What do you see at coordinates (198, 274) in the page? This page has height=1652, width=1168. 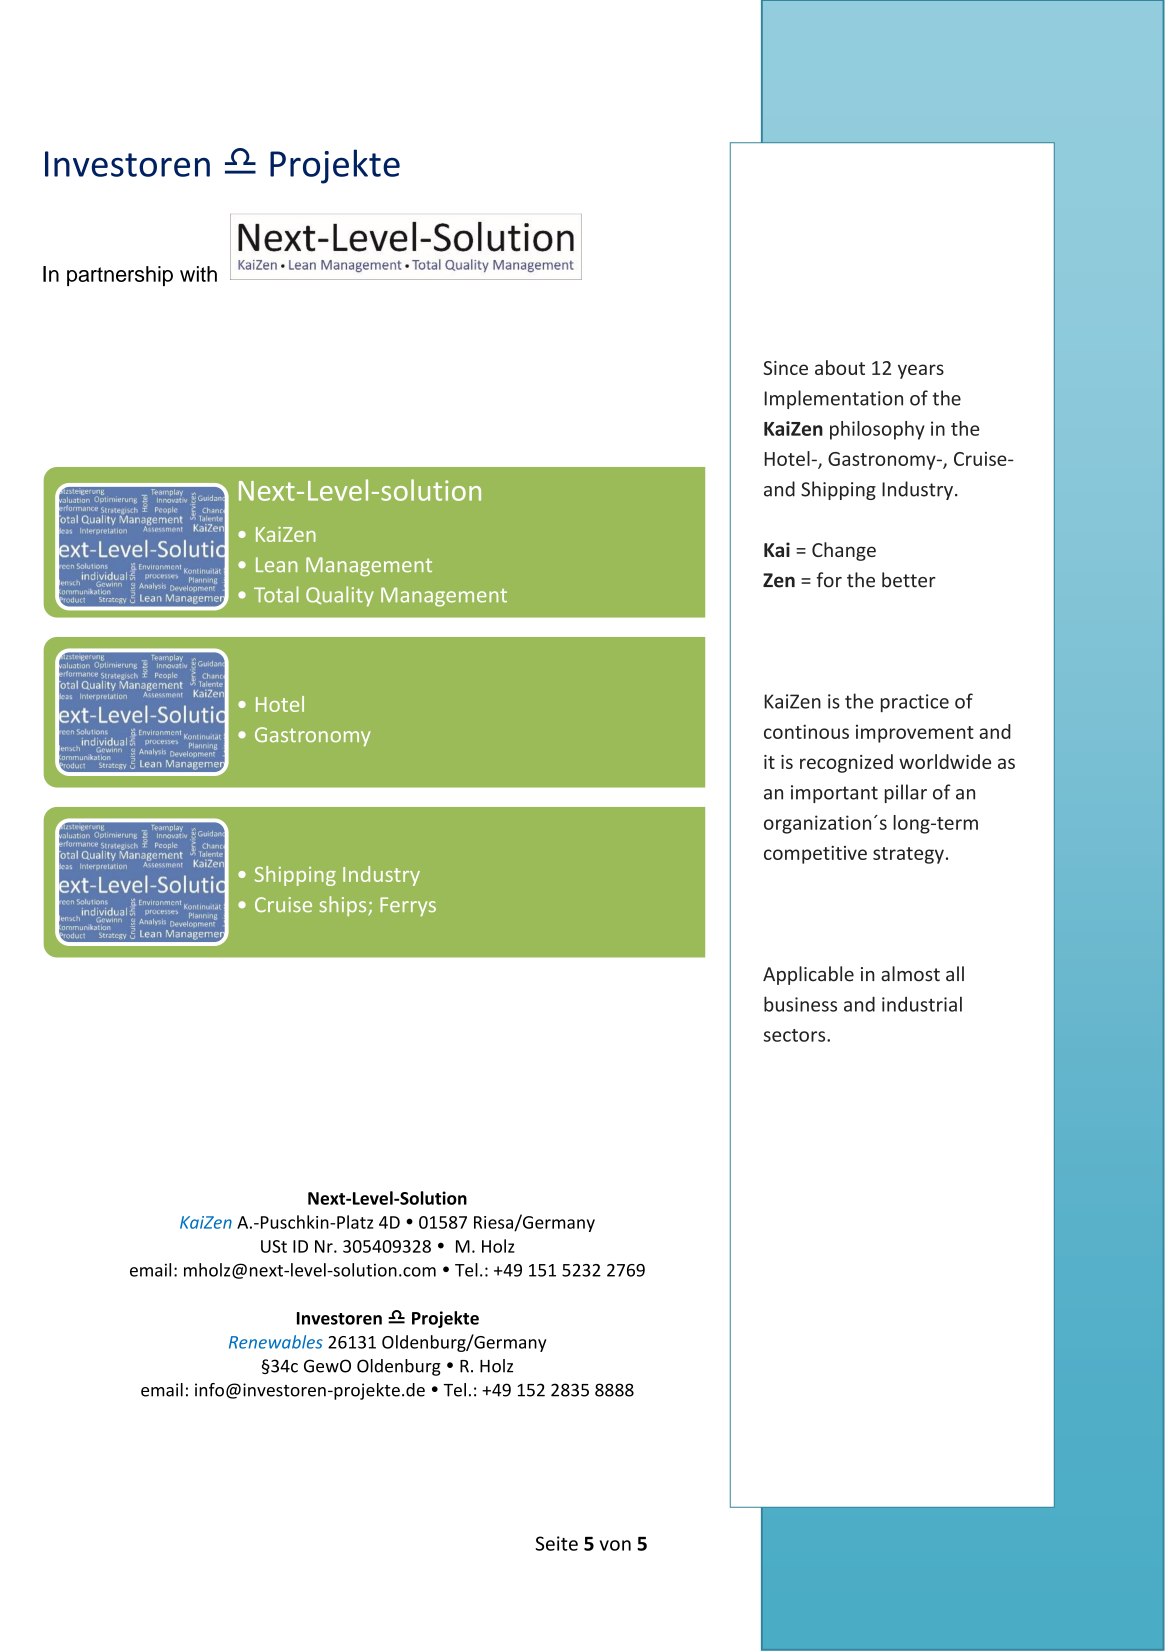 I see `with` at bounding box center [198, 274].
